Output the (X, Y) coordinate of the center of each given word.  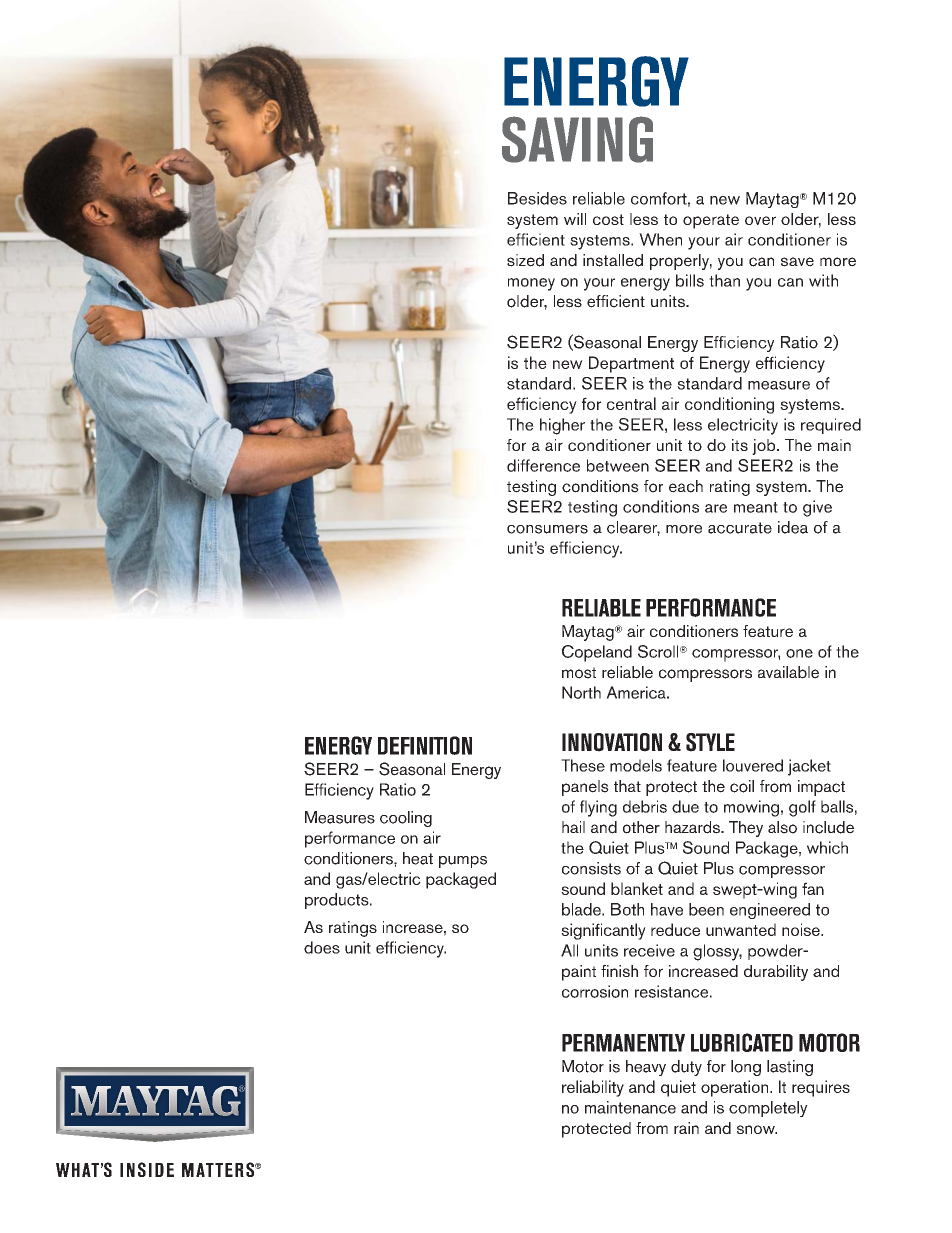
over (760, 220)
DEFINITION (425, 745)
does (322, 947)
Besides (537, 198)
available (788, 672)
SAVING (577, 139)
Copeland (597, 653)
